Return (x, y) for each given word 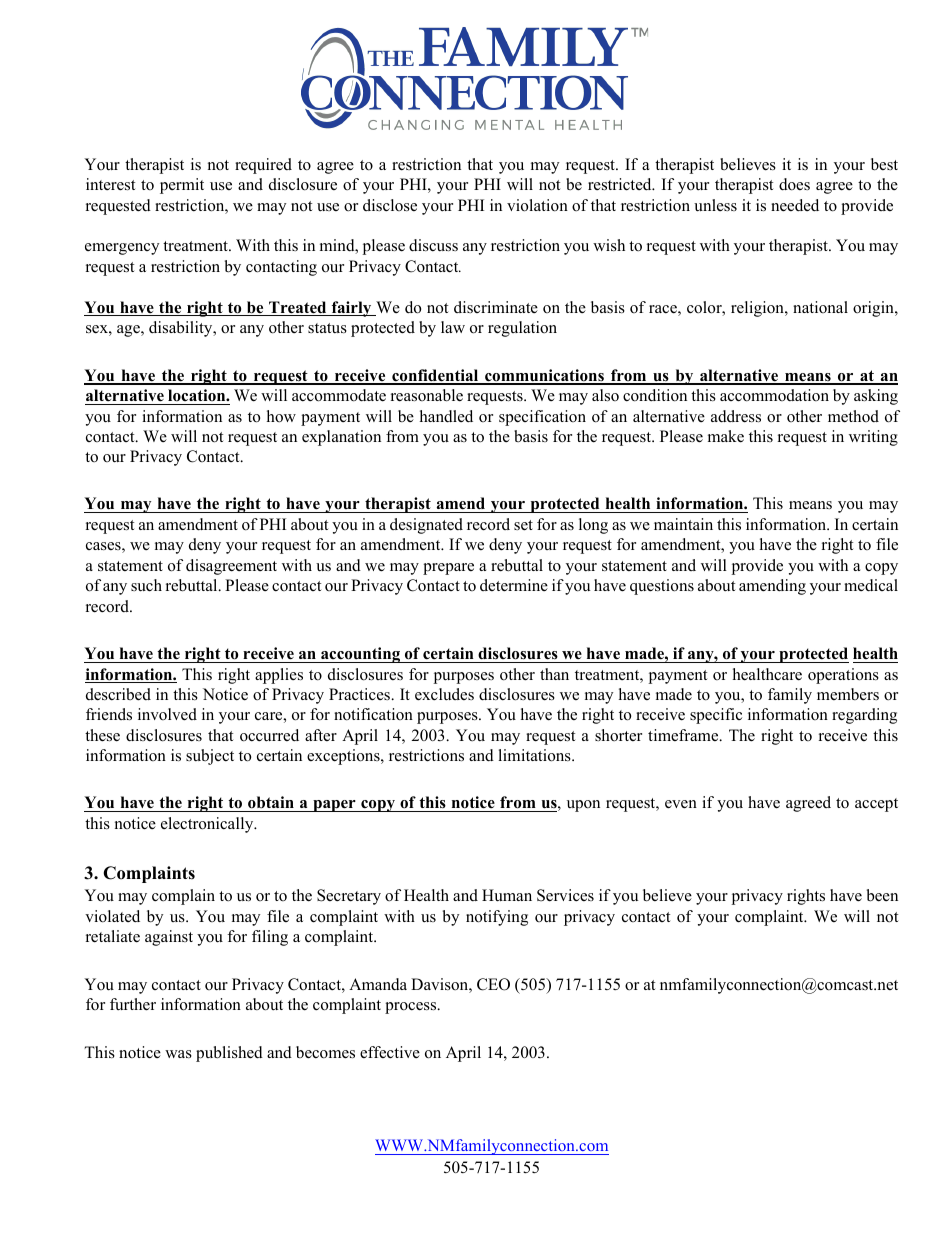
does (794, 184)
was (178, 1054)
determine (514, 585)
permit (182, 186)
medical (871, 585)
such (146, 585)
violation (537, 205)
